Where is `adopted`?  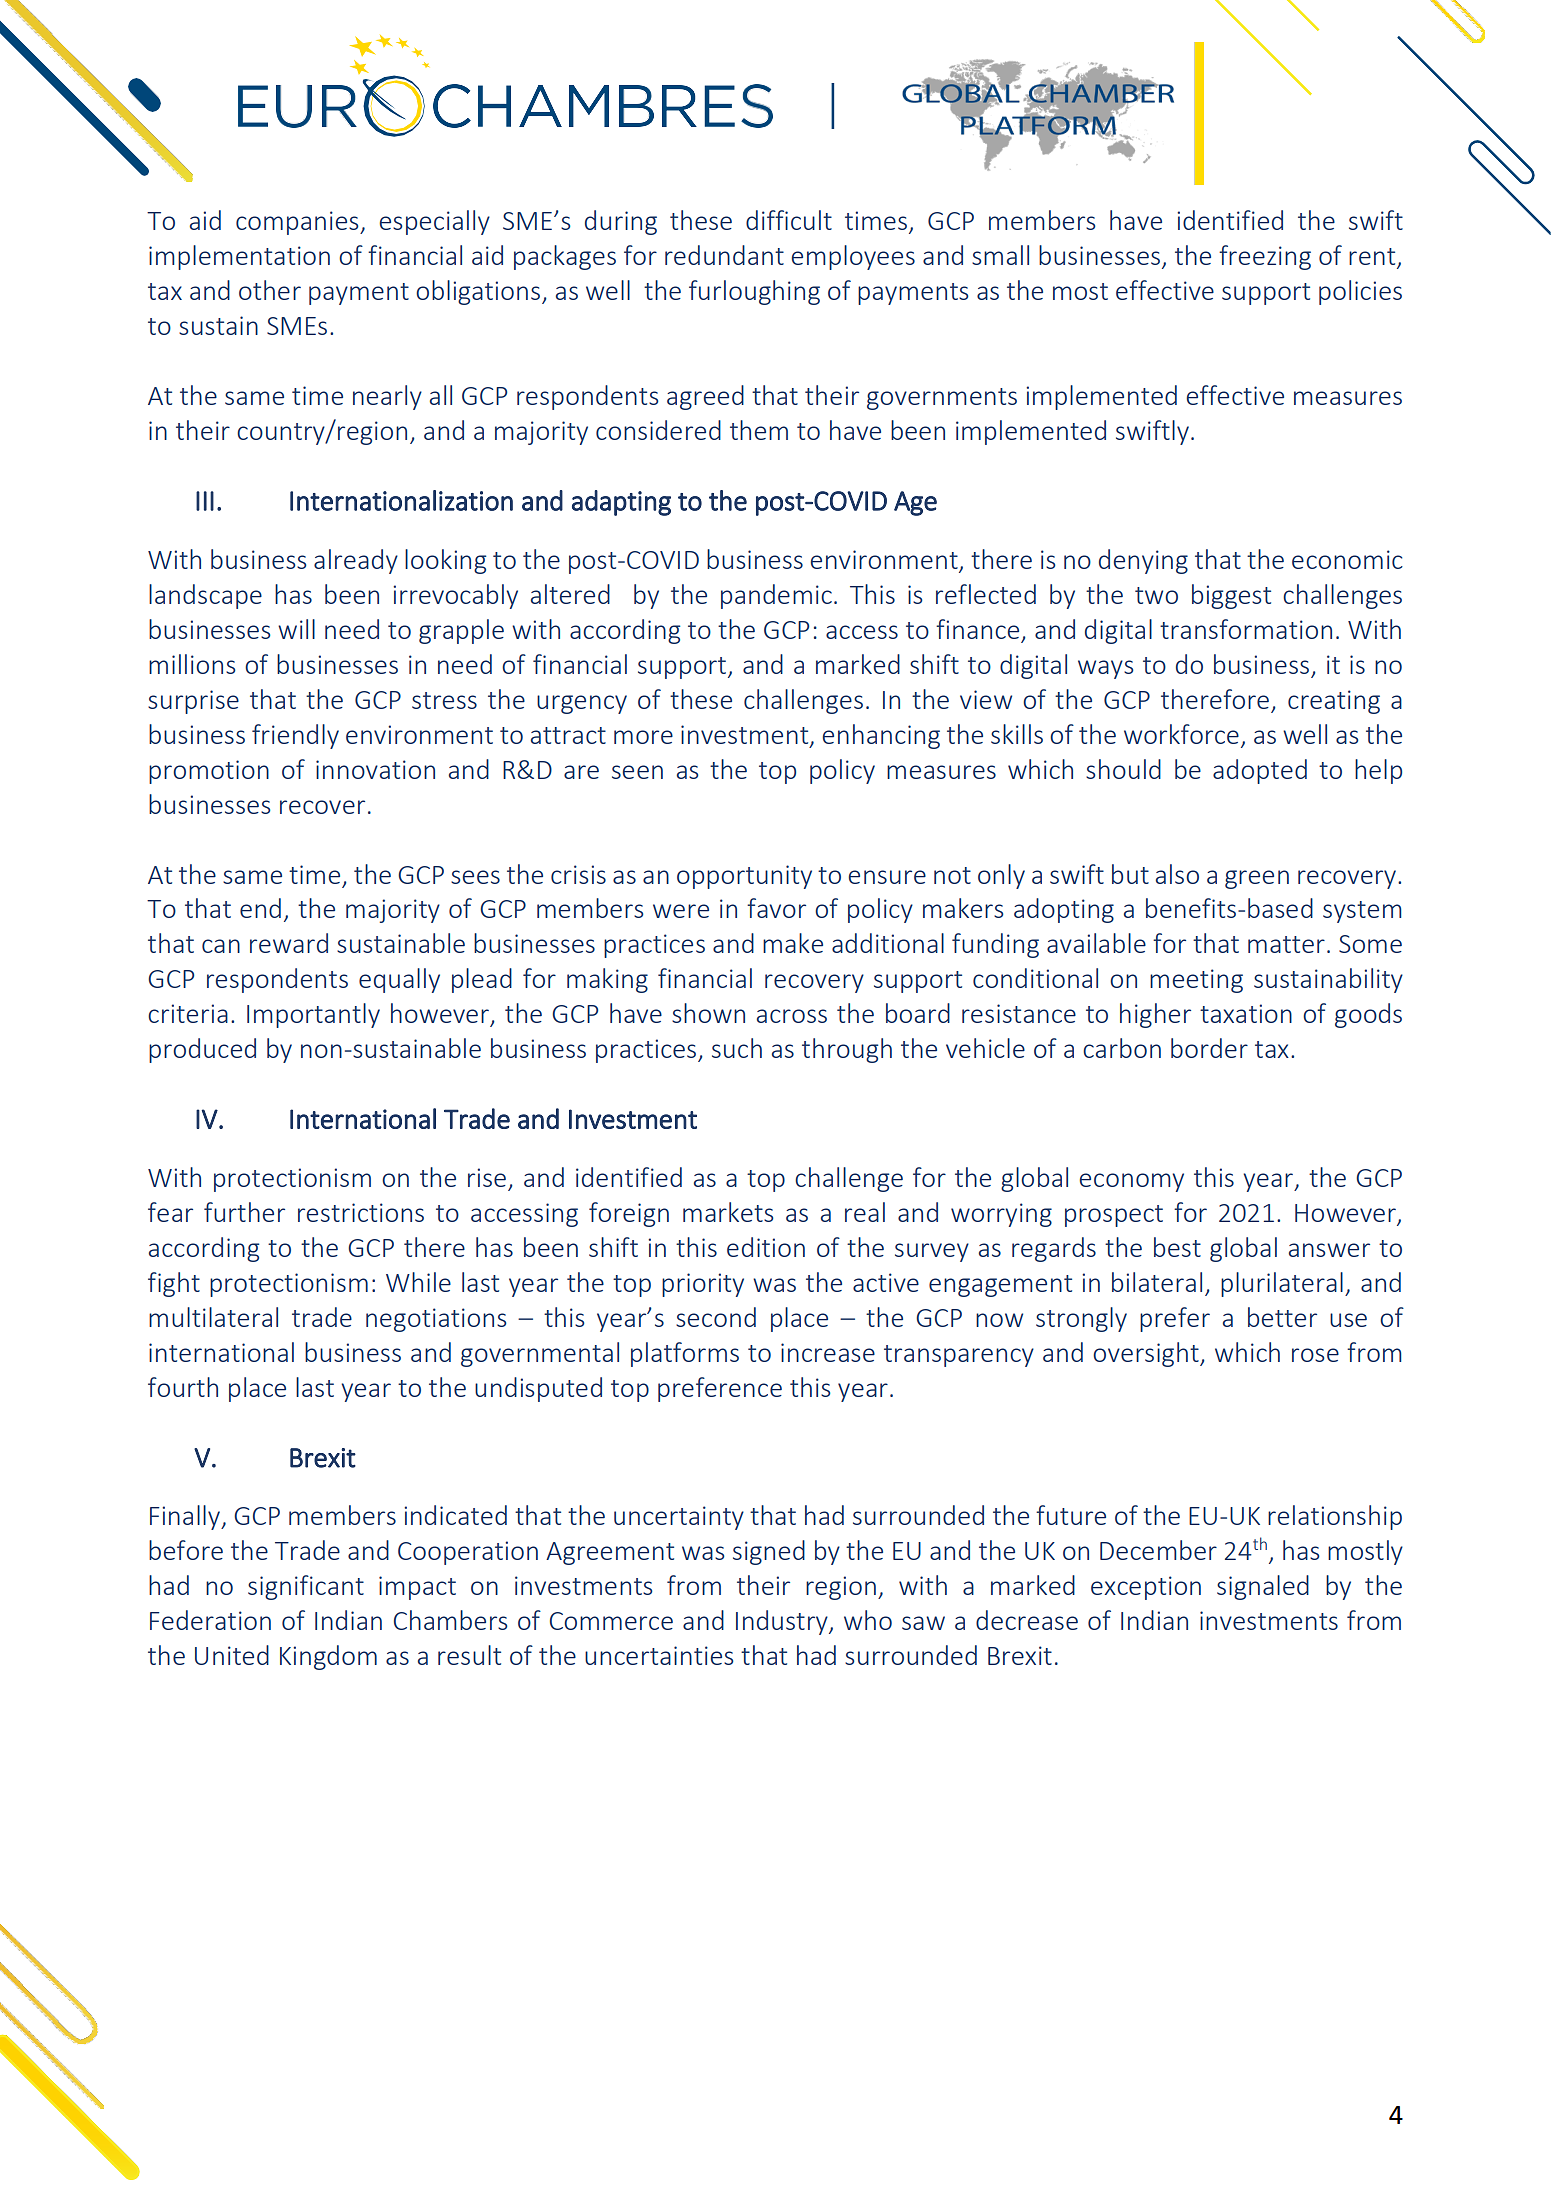 adopted is located at coordinates (1260, 771).
